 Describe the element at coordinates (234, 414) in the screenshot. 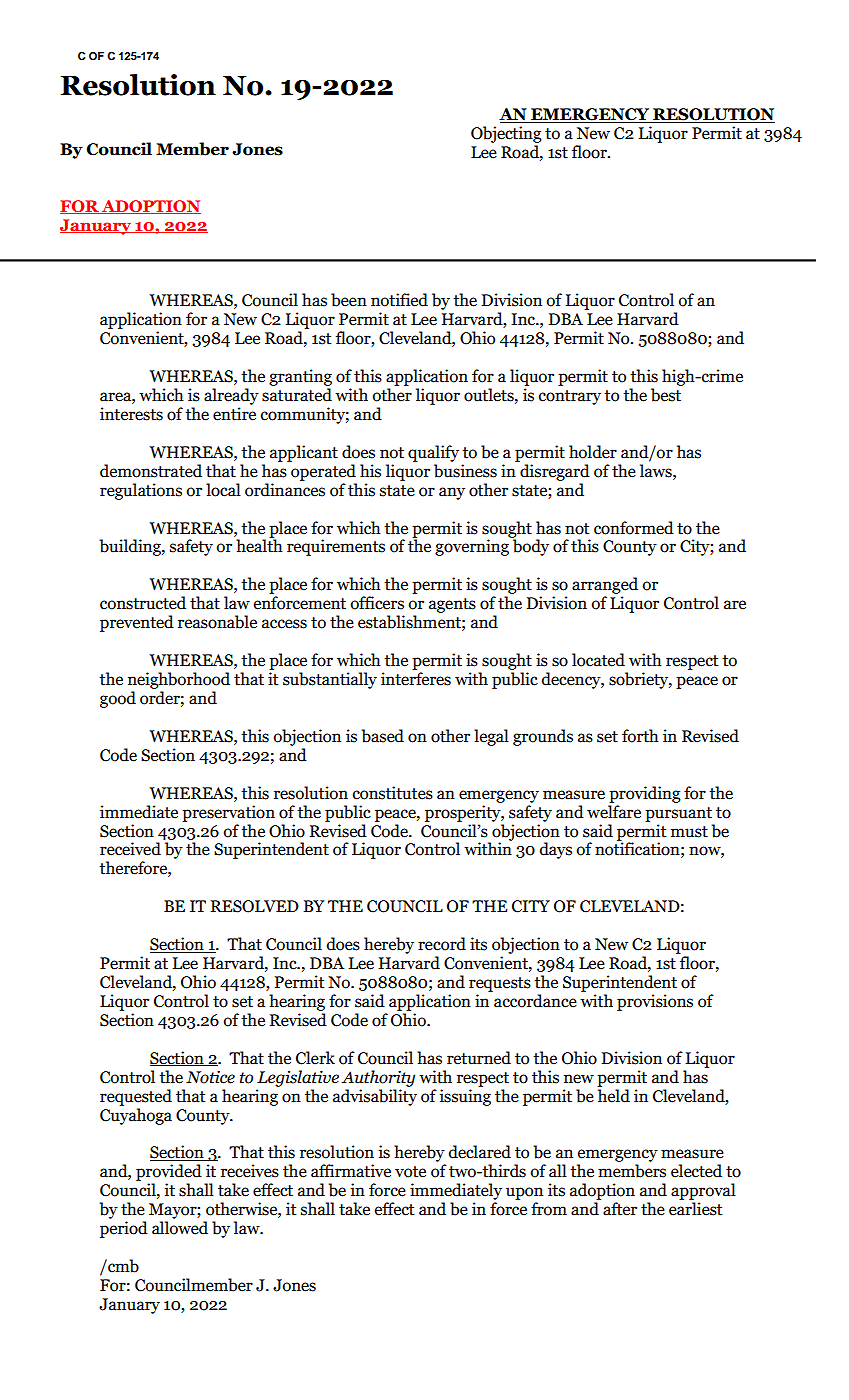

I see `entire` at that location.
